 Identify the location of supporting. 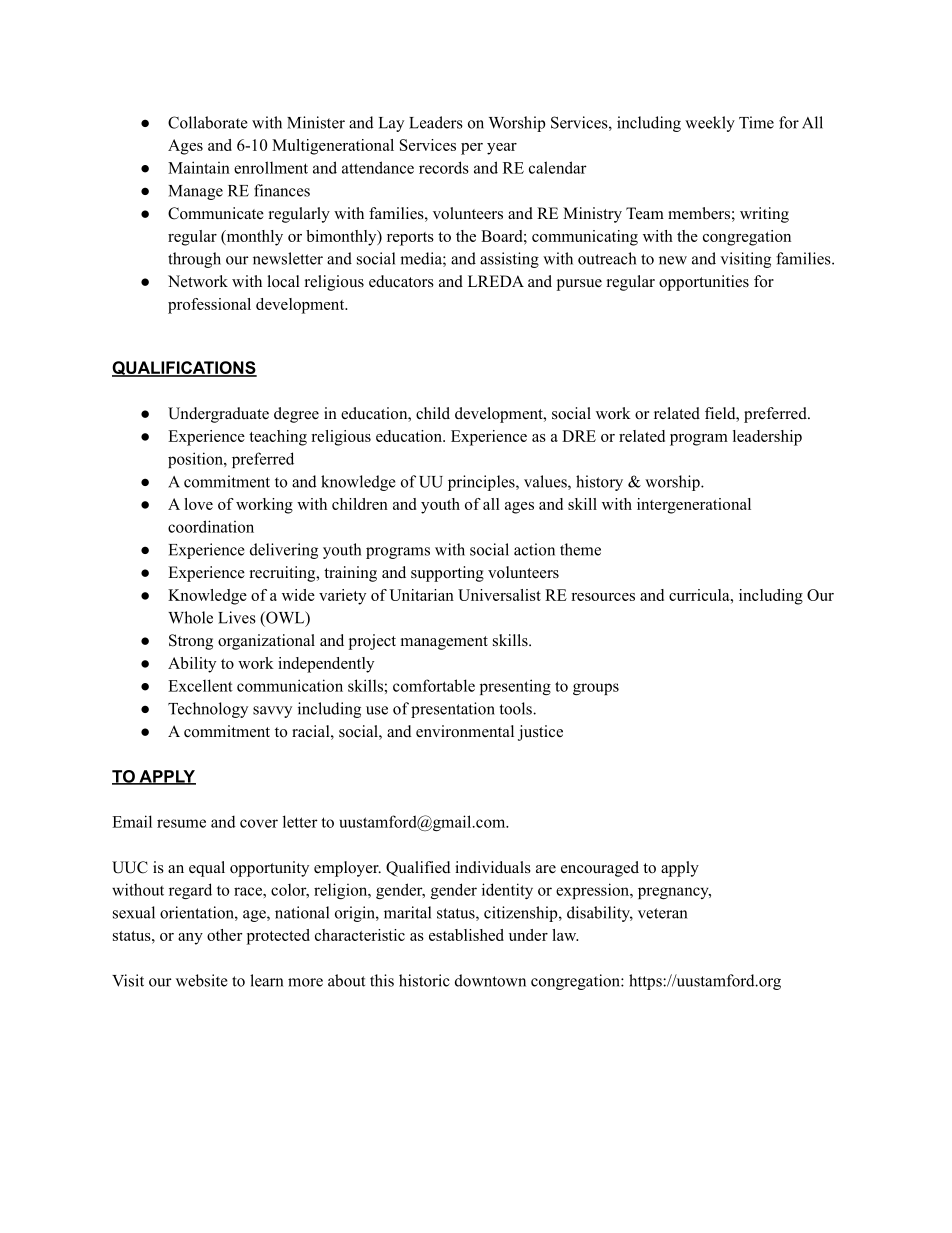
(447, 574).
